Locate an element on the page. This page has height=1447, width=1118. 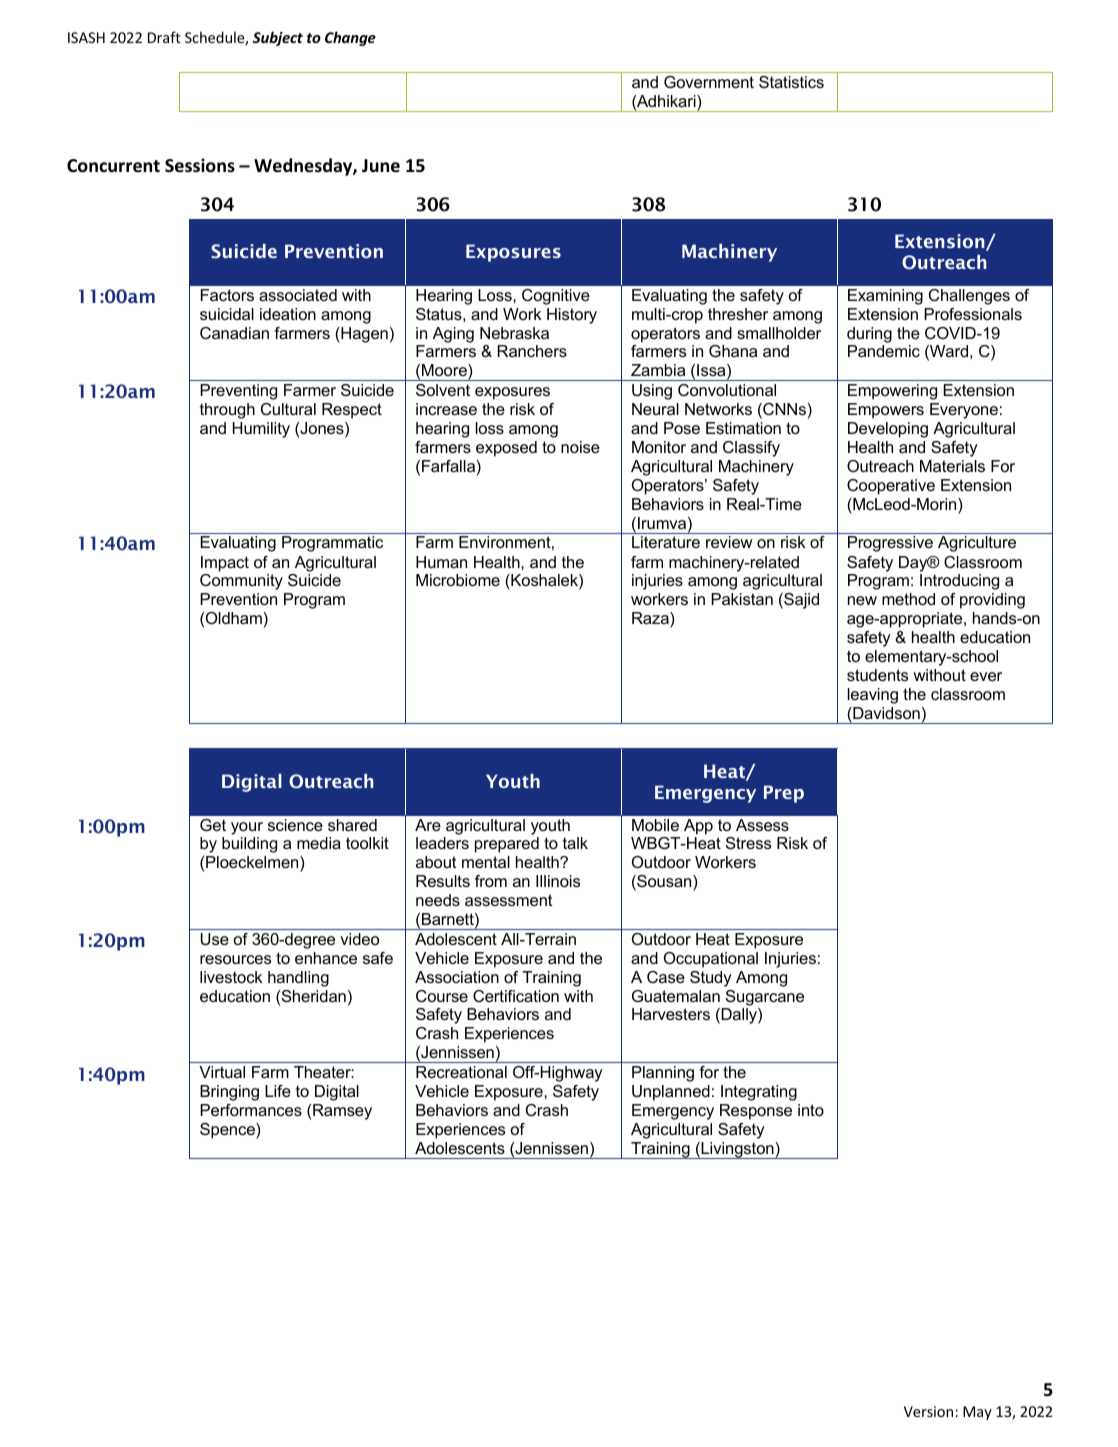
leaving is located at coordinates (873, 696).
